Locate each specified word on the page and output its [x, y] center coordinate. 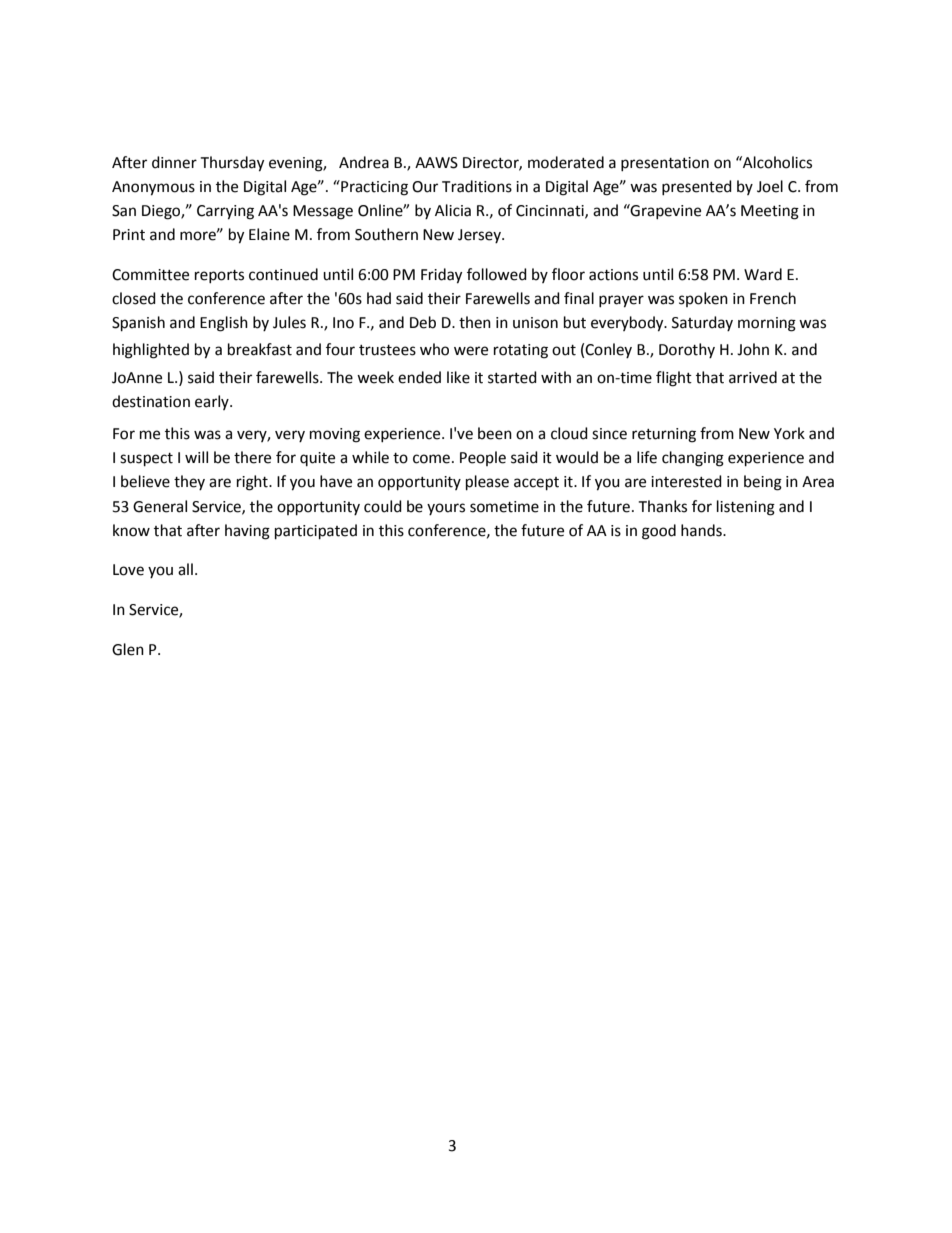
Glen [128, 649]
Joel [770, 186]
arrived [753, 377]
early [213, 402]
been [495, 433]
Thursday [232, 164]
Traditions [477, 186]
